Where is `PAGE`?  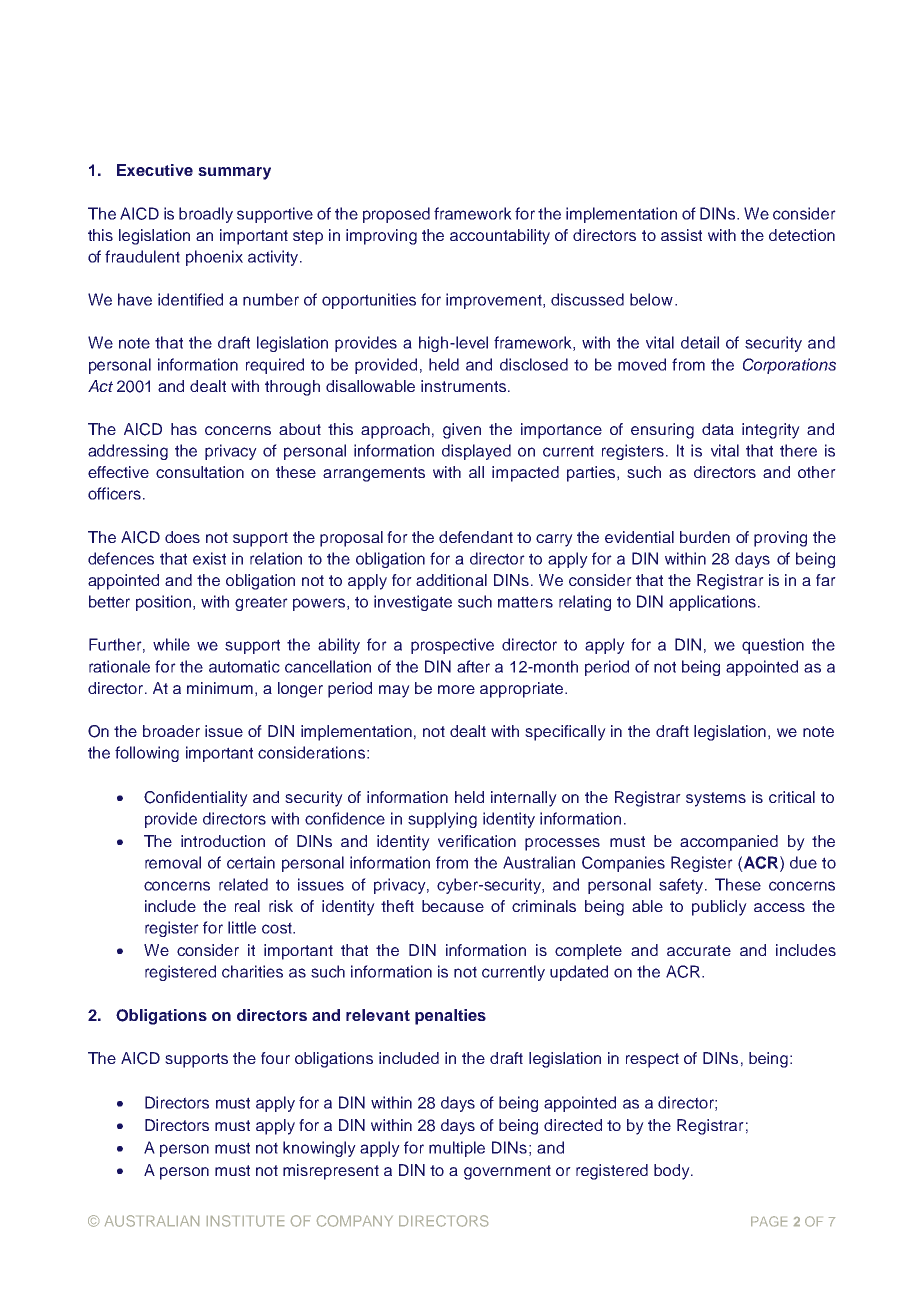
PAGE is located at coordinates (769, 1221).
